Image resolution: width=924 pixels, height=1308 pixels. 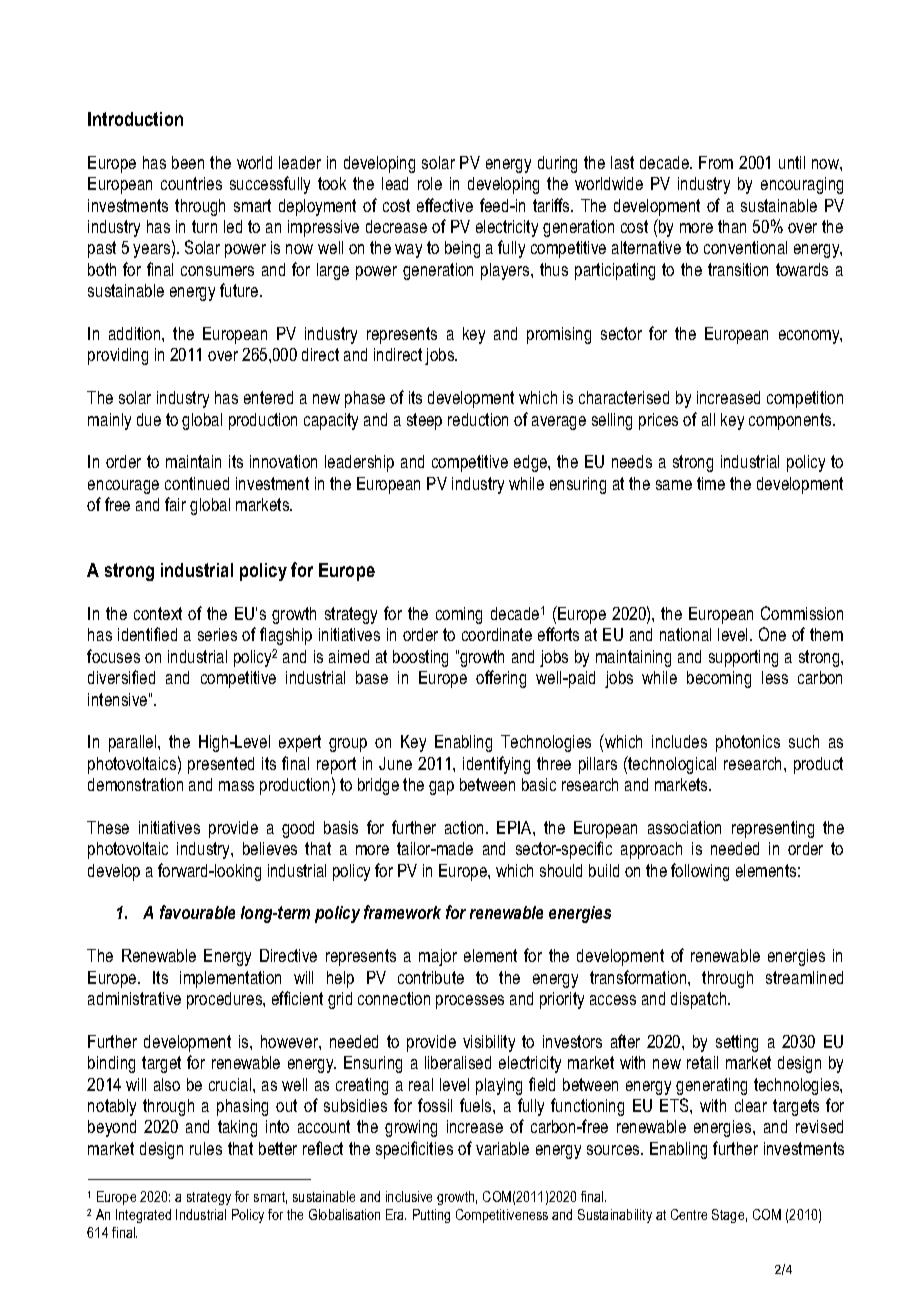 What do you see at coordinates (743, 658) in the screenshot?
I see `supporting` at bounding box center [743, 658].
